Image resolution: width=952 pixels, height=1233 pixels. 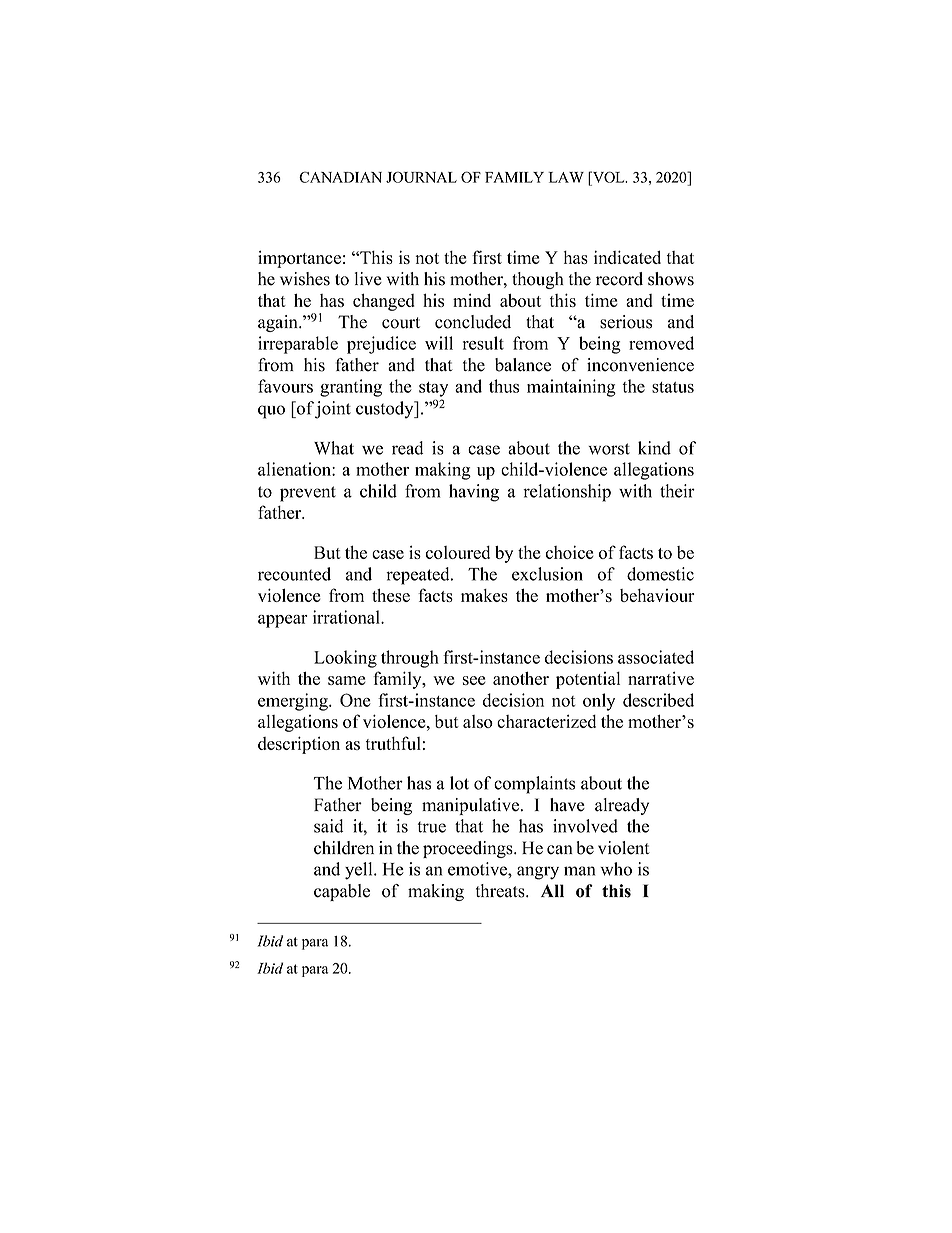 What do you see at coordinates (660, 574) in the screenshot?
I see `domestic` at bounding box center [660, 574].
